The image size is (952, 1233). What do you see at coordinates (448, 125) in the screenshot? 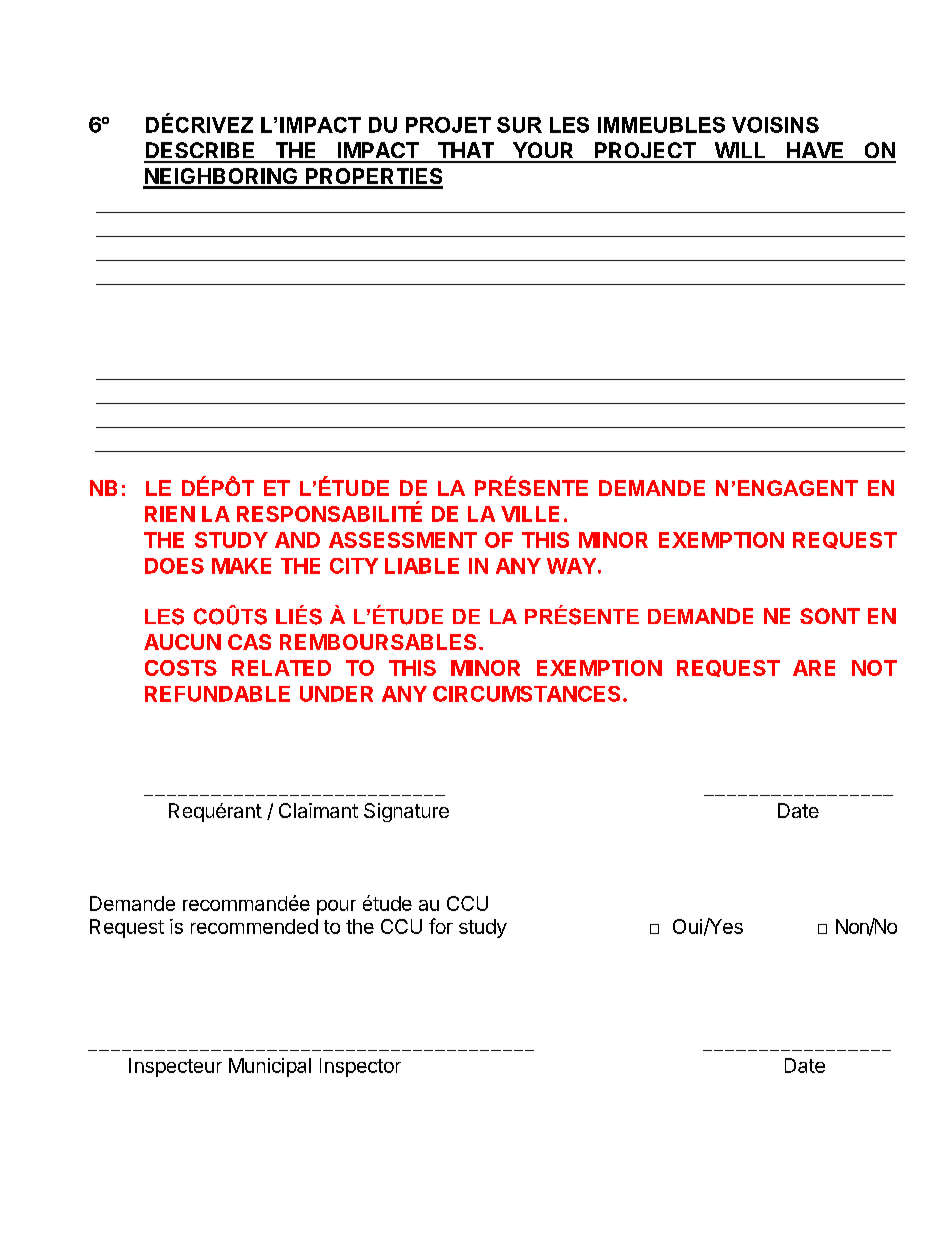
I see `PROJET` at bounding box center [448, 125].
